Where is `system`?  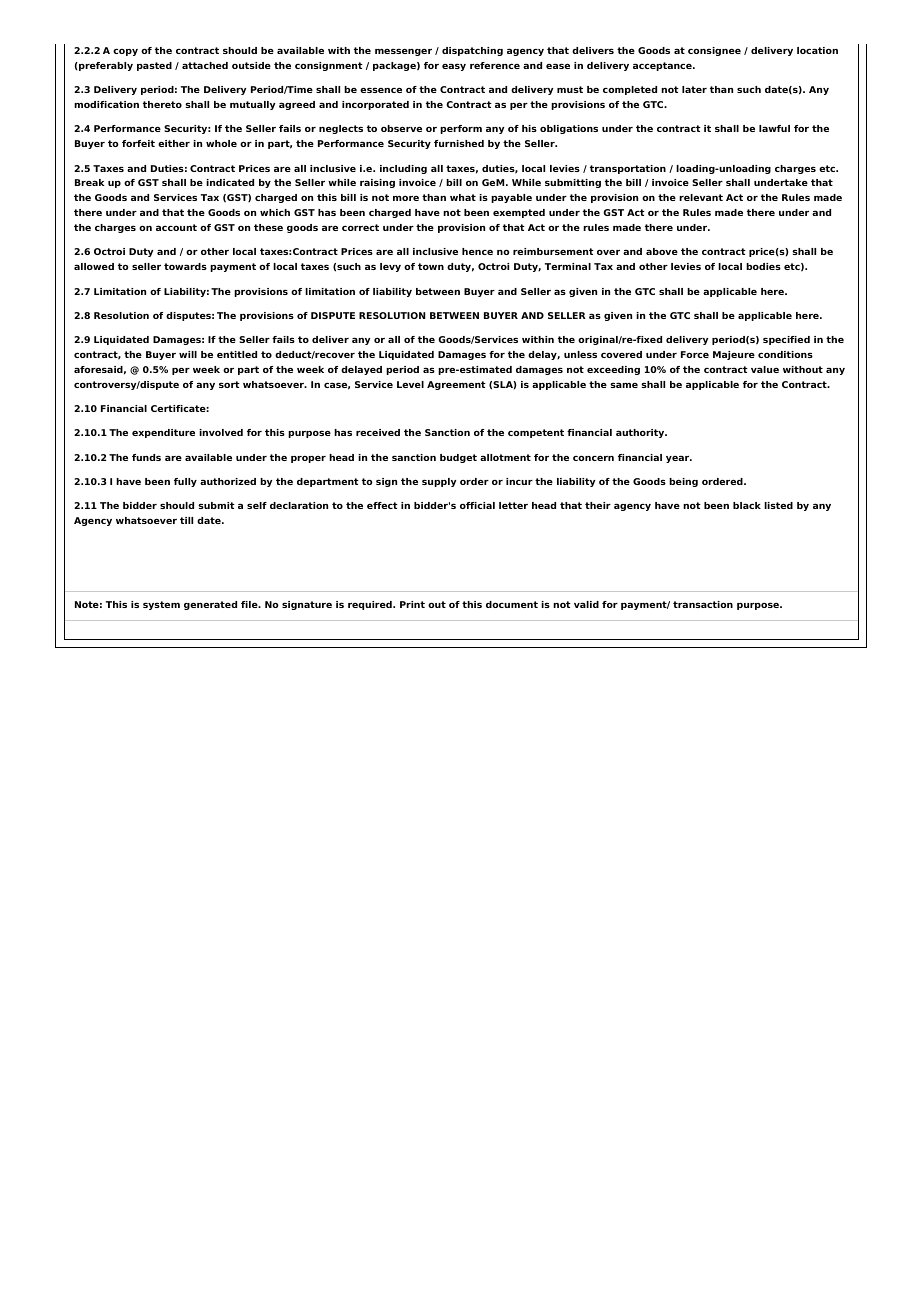 system is located at coordinates (161, 605).
